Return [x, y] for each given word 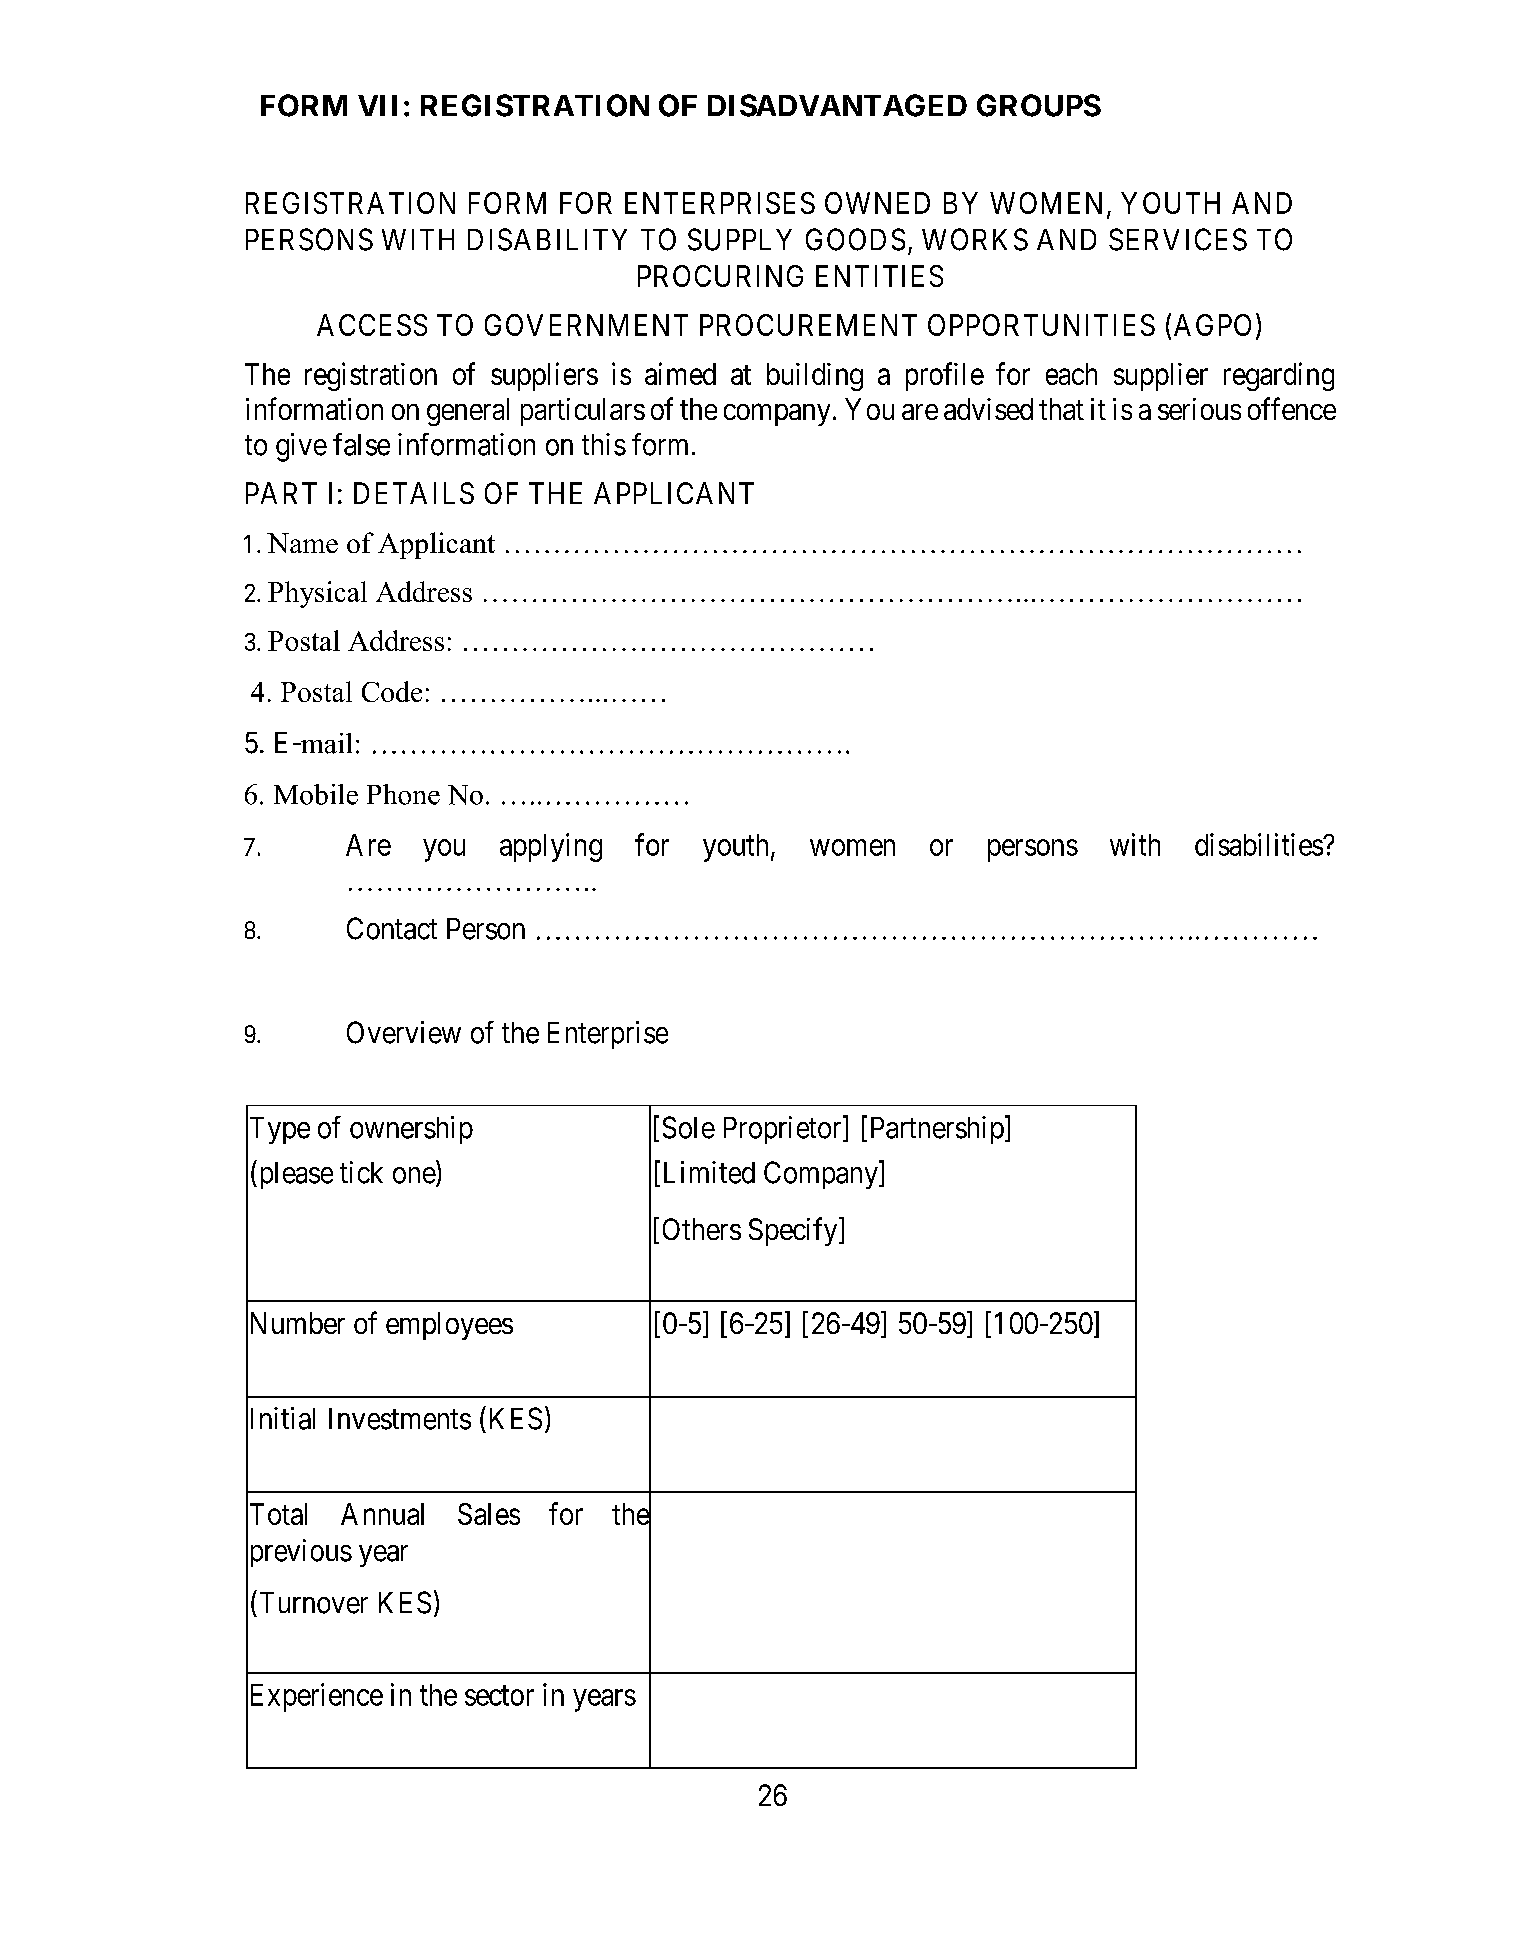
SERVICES [1178, 239]
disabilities [1259, 844]
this [604, 444]
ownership [411, 1130]
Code [392, 691]
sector [499, 1696]
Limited [709, 1172]
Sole [689, 1127]
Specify [794, 1231]
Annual [382, 1514]
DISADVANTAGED [837, 105]
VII [377, 105]
